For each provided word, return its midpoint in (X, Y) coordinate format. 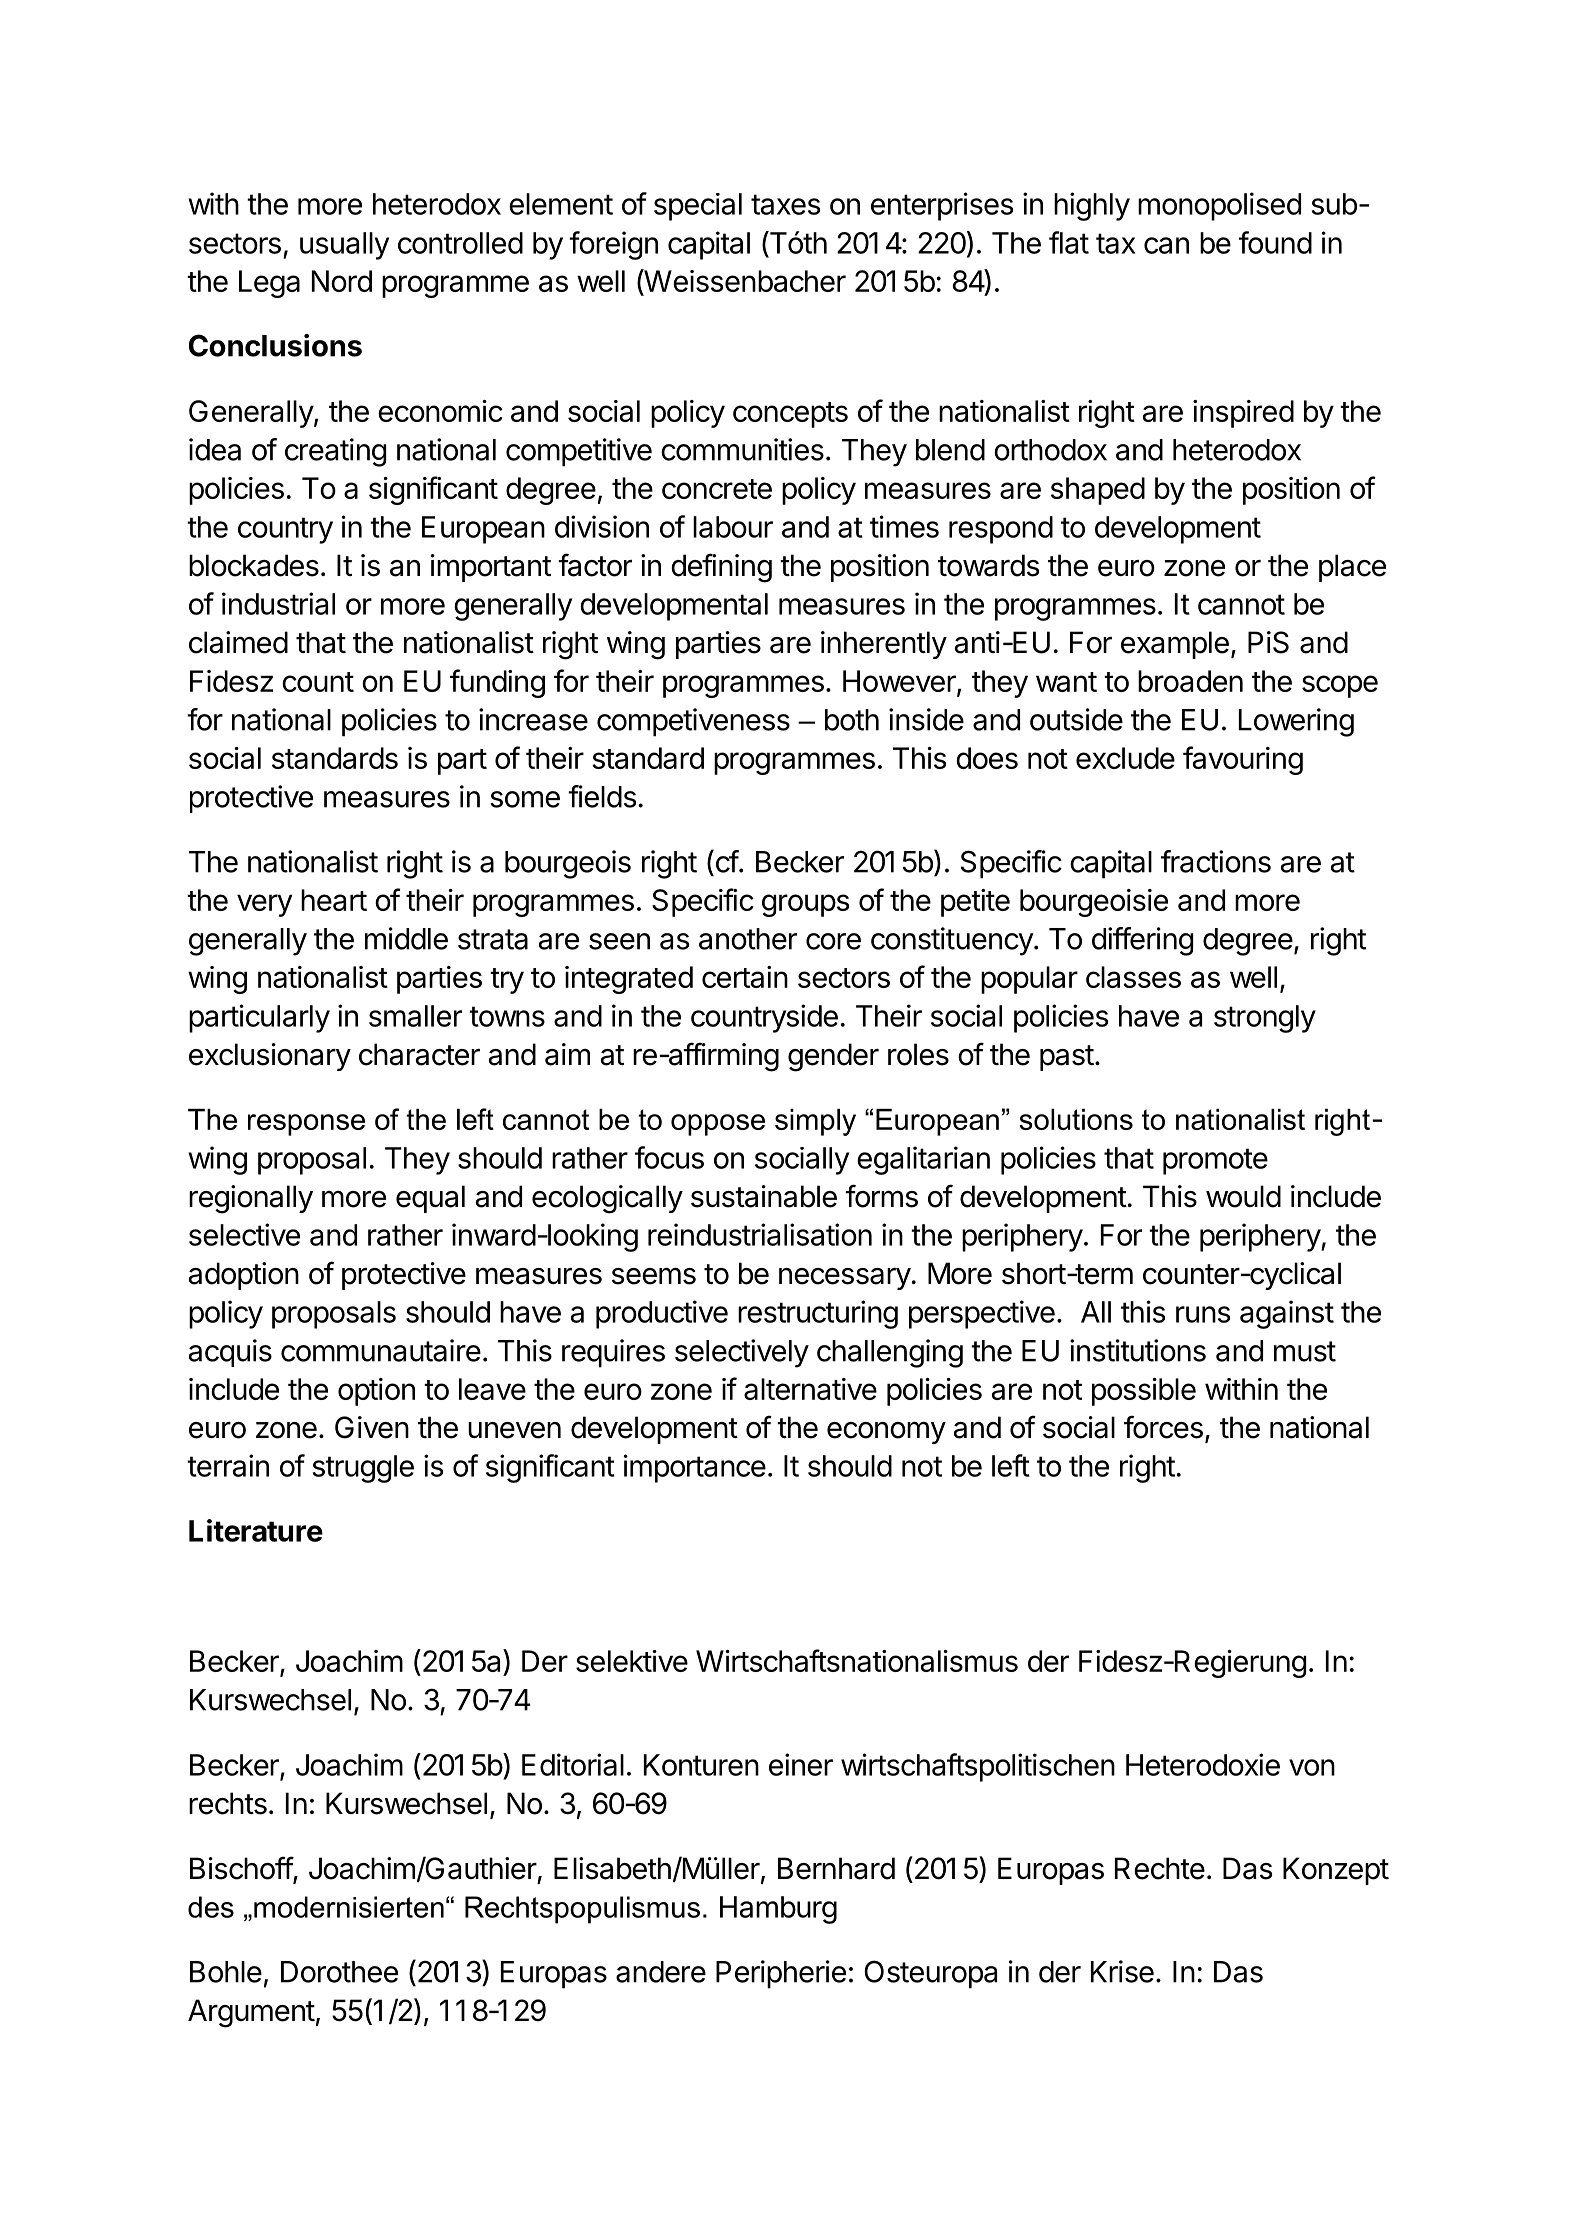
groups (805, 905)
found (1275, 242)
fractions (1216, 861)
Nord (342, 281)
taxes (785, 204)
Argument (251, 2013)
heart (334, 900)
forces (1163, 1427)
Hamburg (778, 1910)
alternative (810, 1389)
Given (372, 1427)
